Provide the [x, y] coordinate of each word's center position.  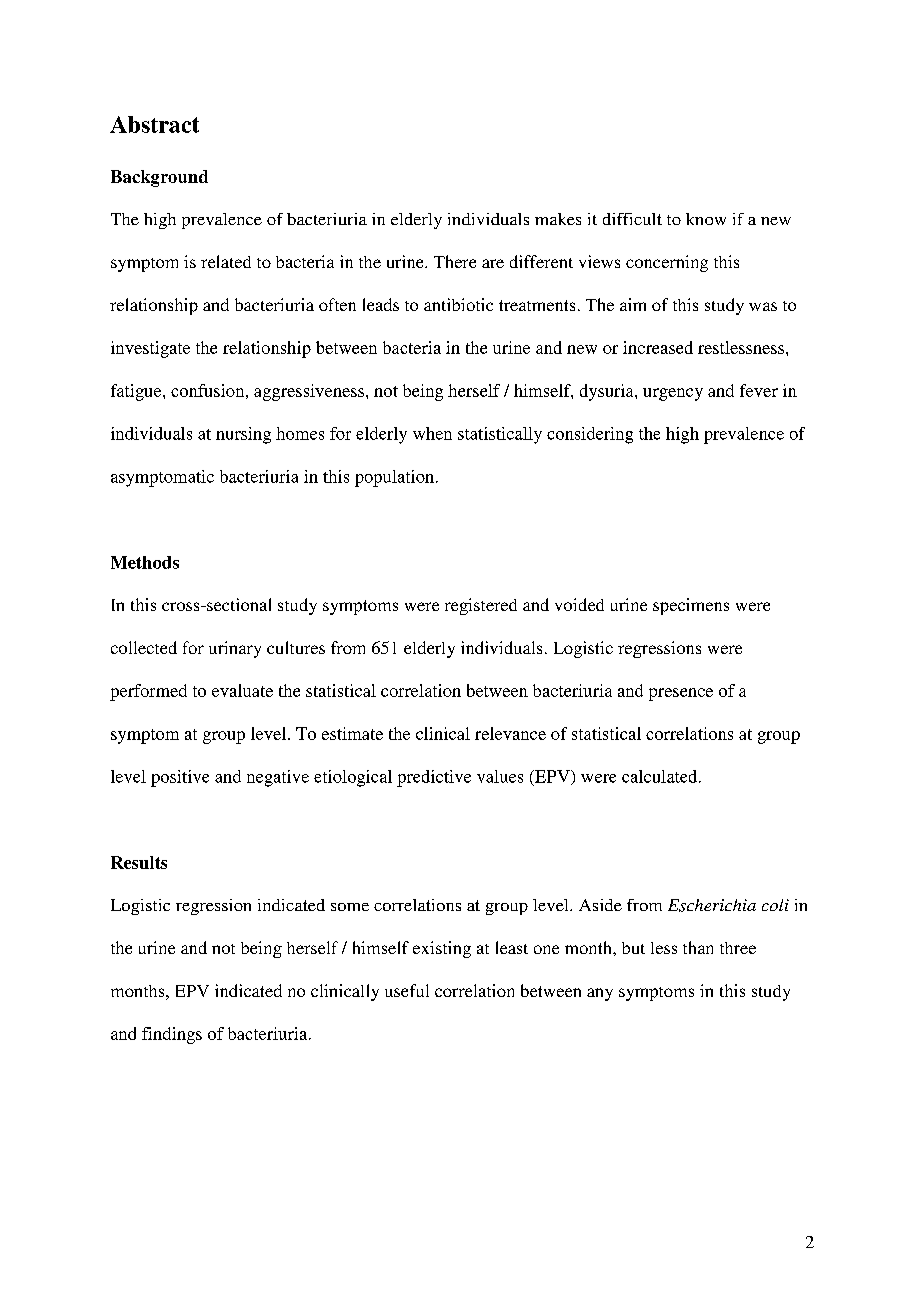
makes [558, 219]
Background [159, 178]
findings [172, 1035]
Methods [145, 562]
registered [481, 606]
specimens [691, 606]
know [706, 219]
